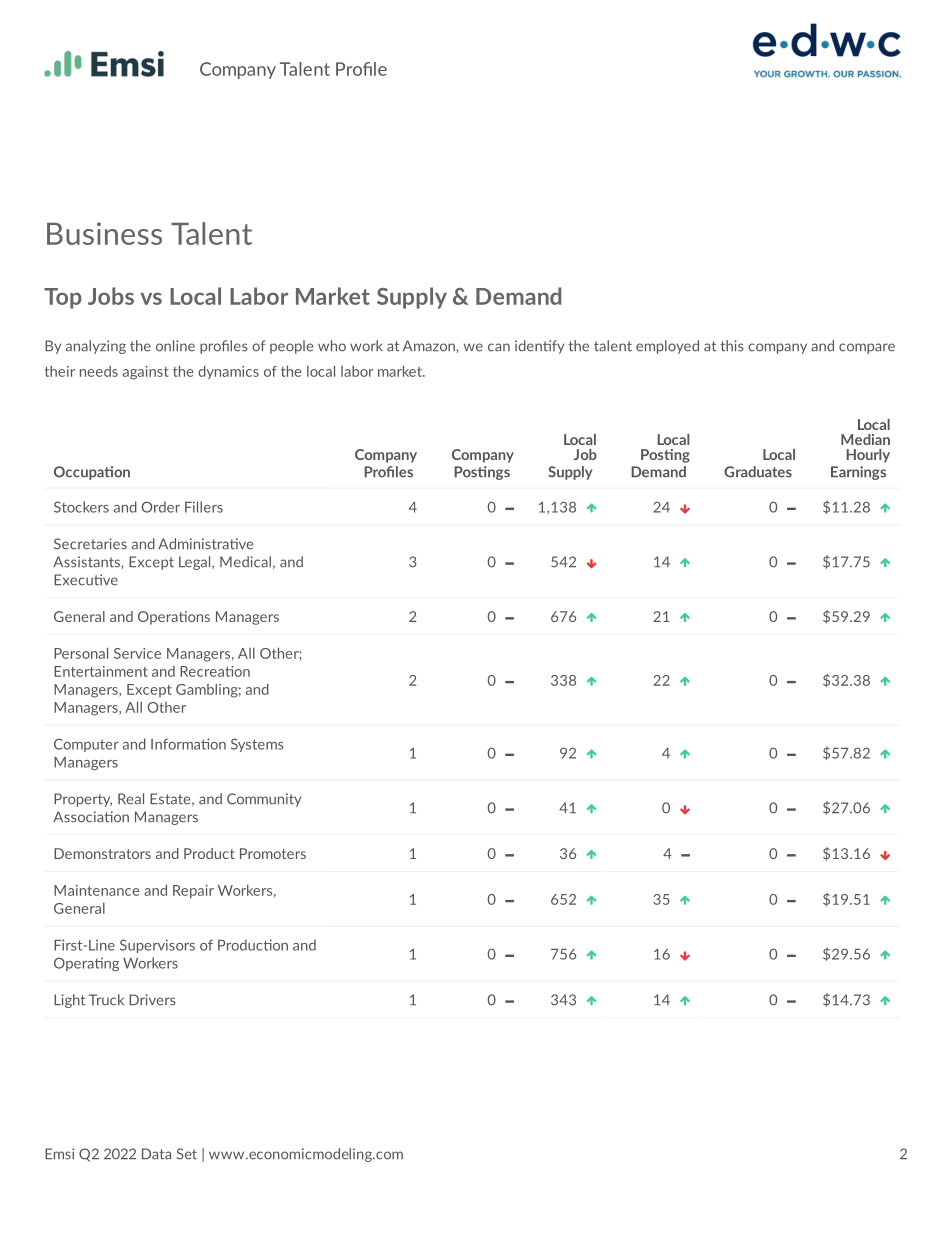 Image resolution: width=952 pixels, height=1233 pixels. Describe the element at coordinates (101, 671) in the image. I see `Entertainment` at that location.
